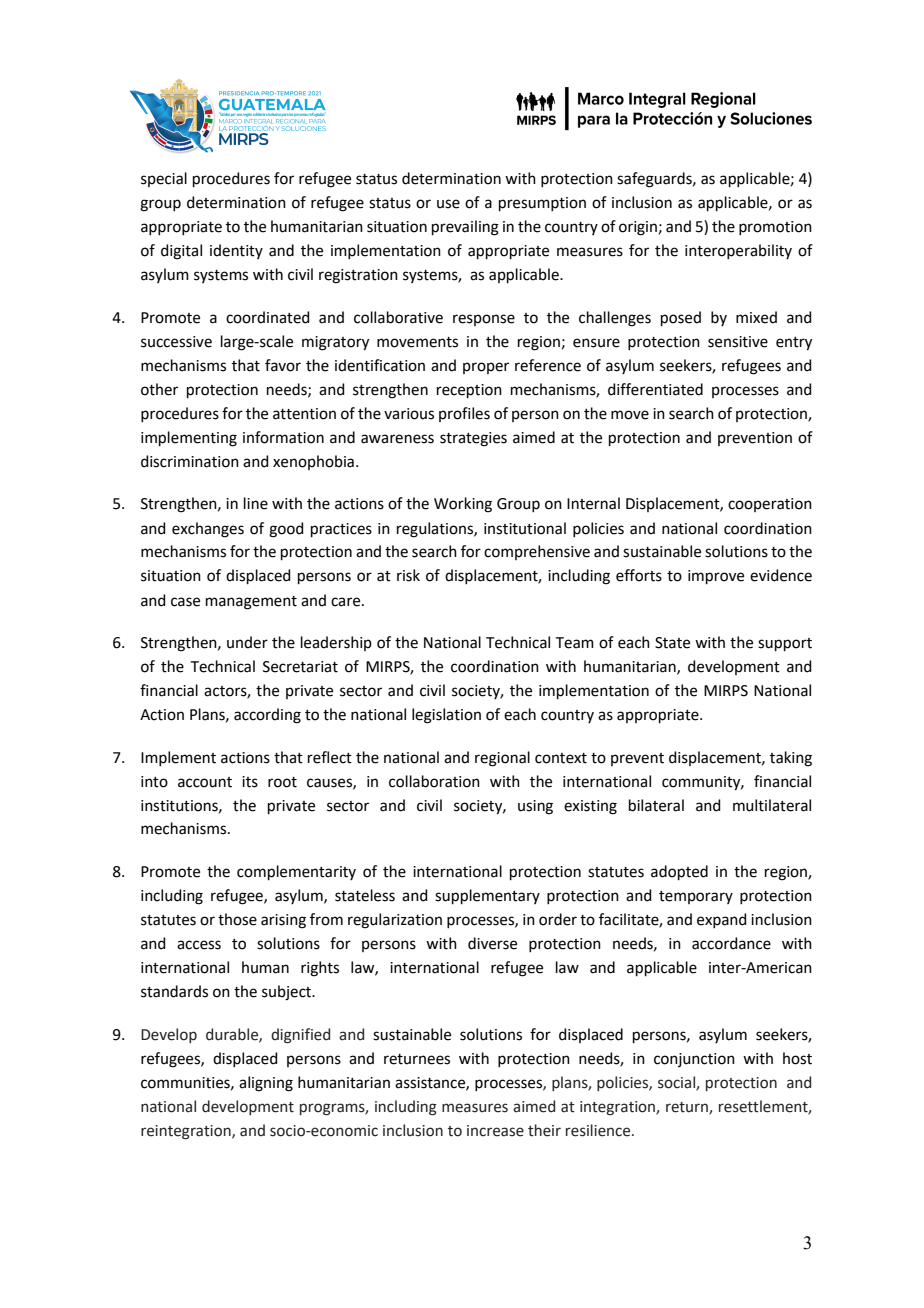 This page has width=924, height=1308. I want to click on identity, so click(236, 251).
